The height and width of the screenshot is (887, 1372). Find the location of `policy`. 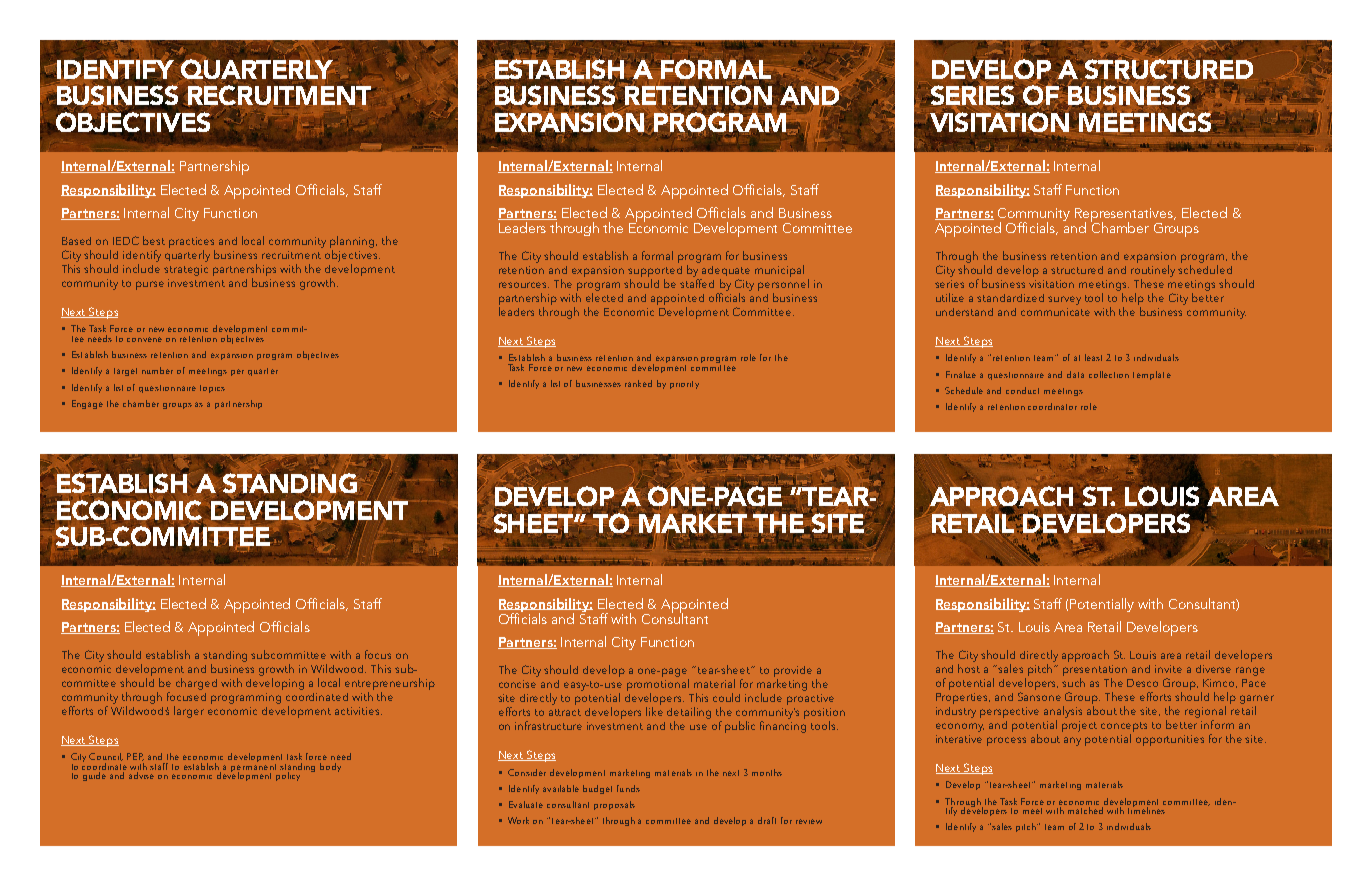

policy is located at coordinates (288, 776).
